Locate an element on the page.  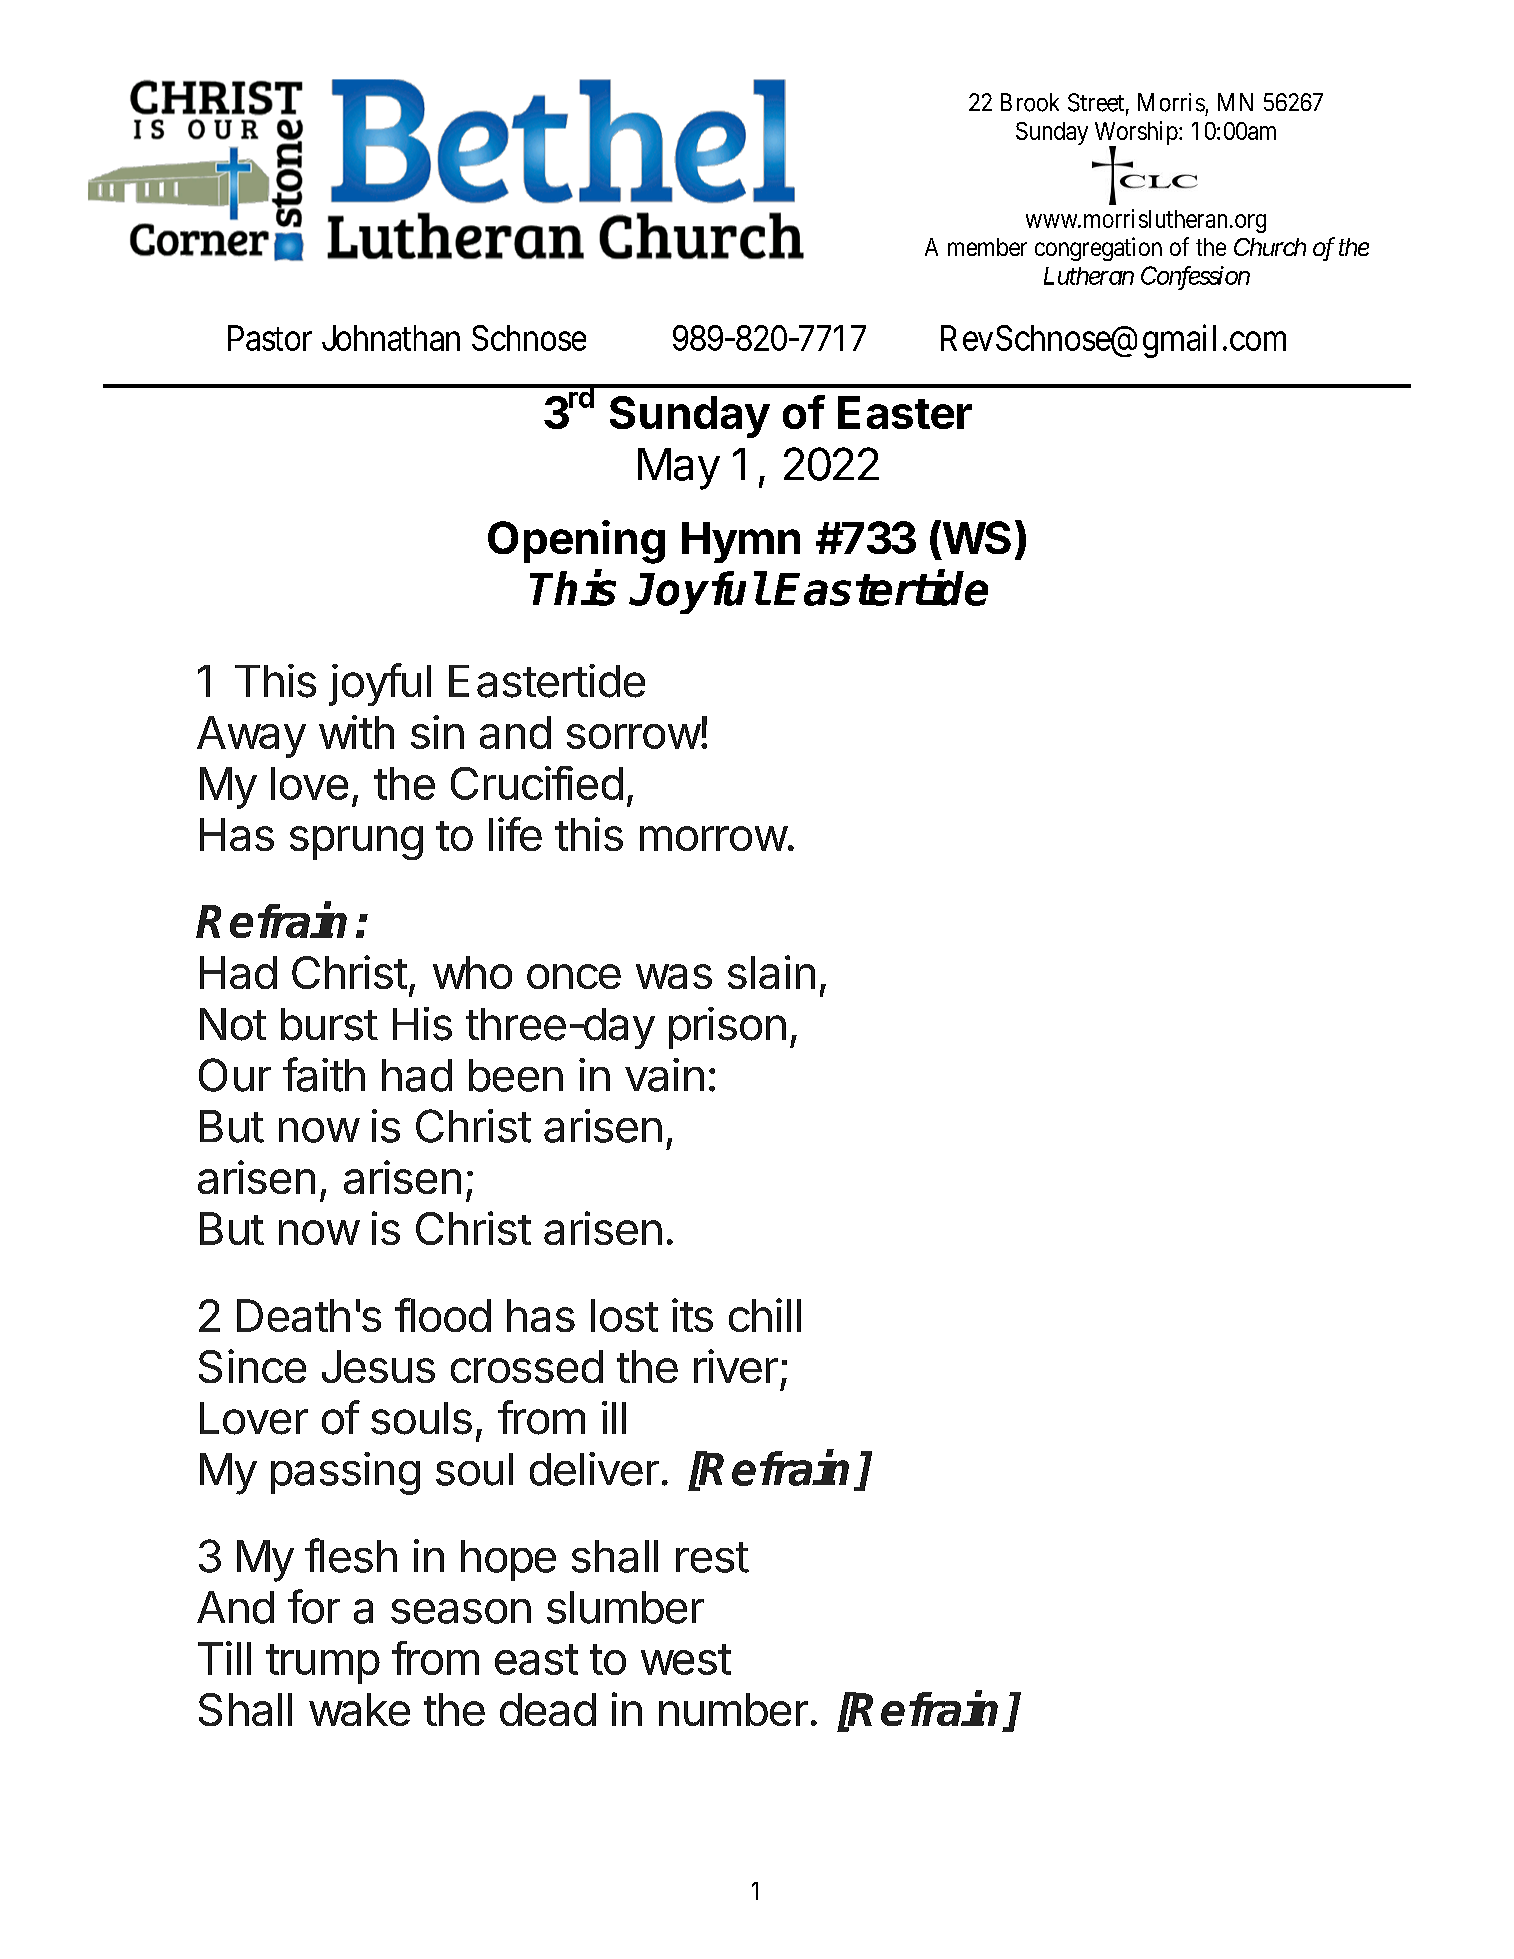
trump is located at coordinates (323, 1664).
